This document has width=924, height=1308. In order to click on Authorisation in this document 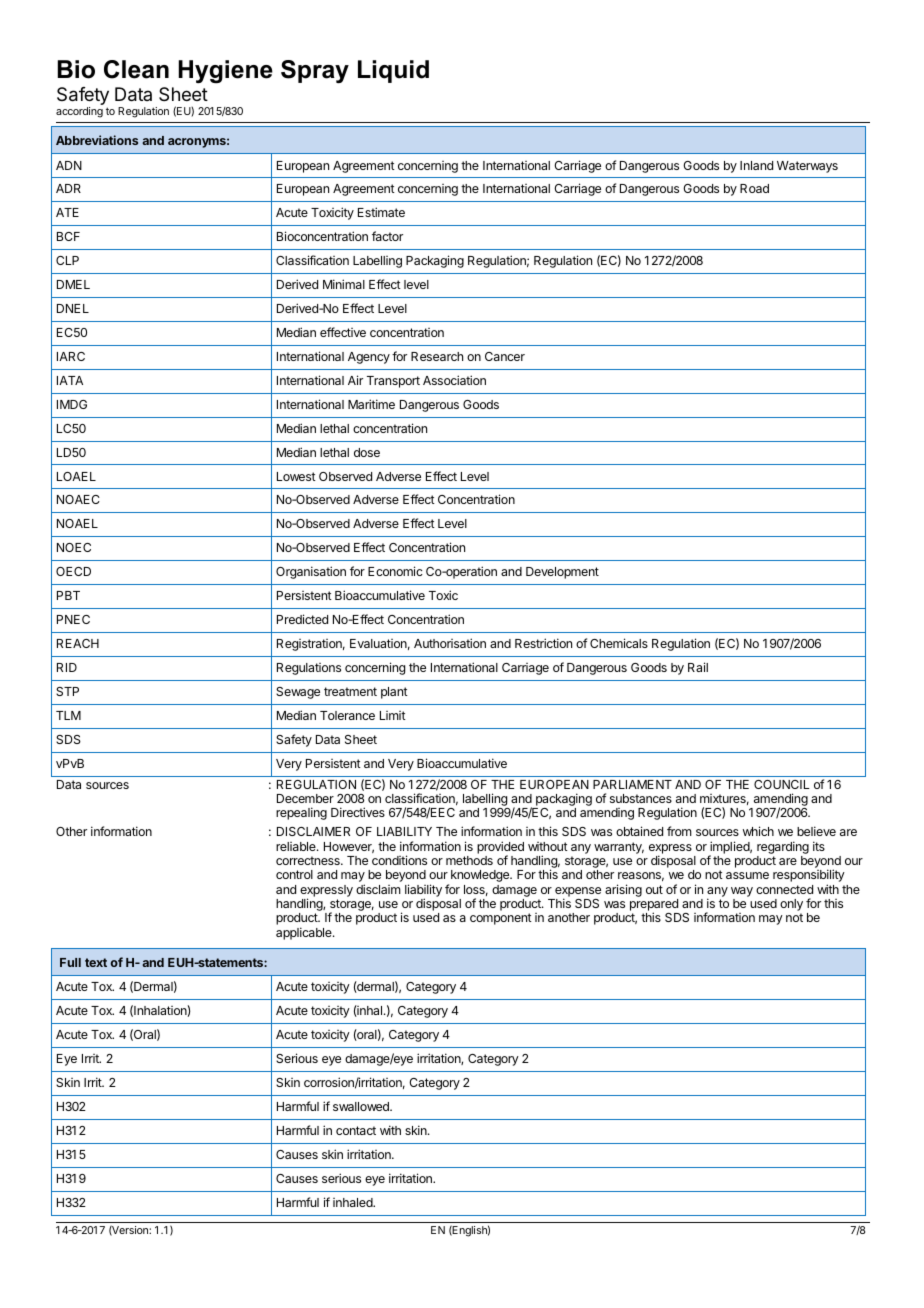, I will do `click(450, 643)`.
